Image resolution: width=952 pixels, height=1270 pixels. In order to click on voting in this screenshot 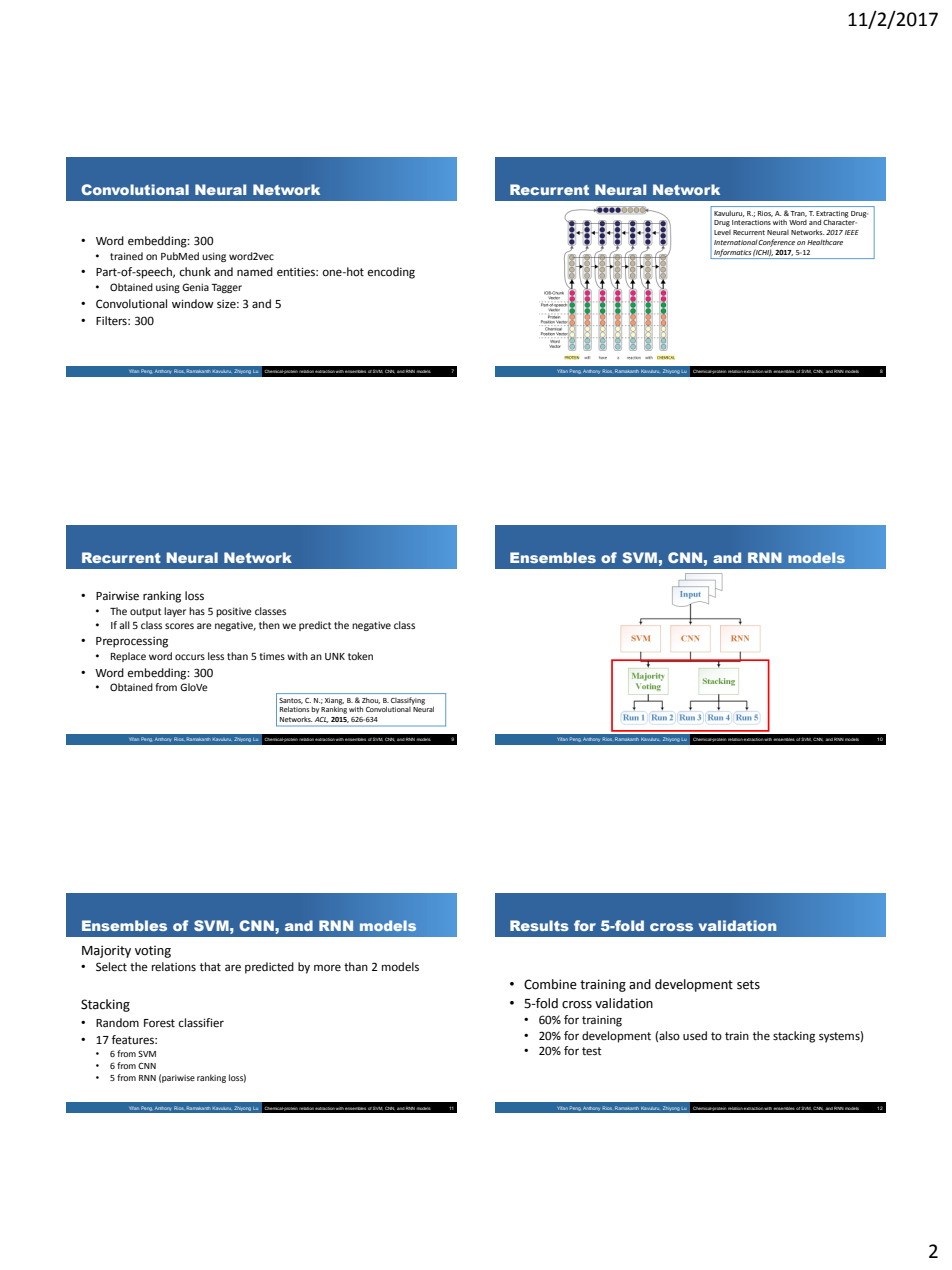, I will do `click(153, 951)`.
